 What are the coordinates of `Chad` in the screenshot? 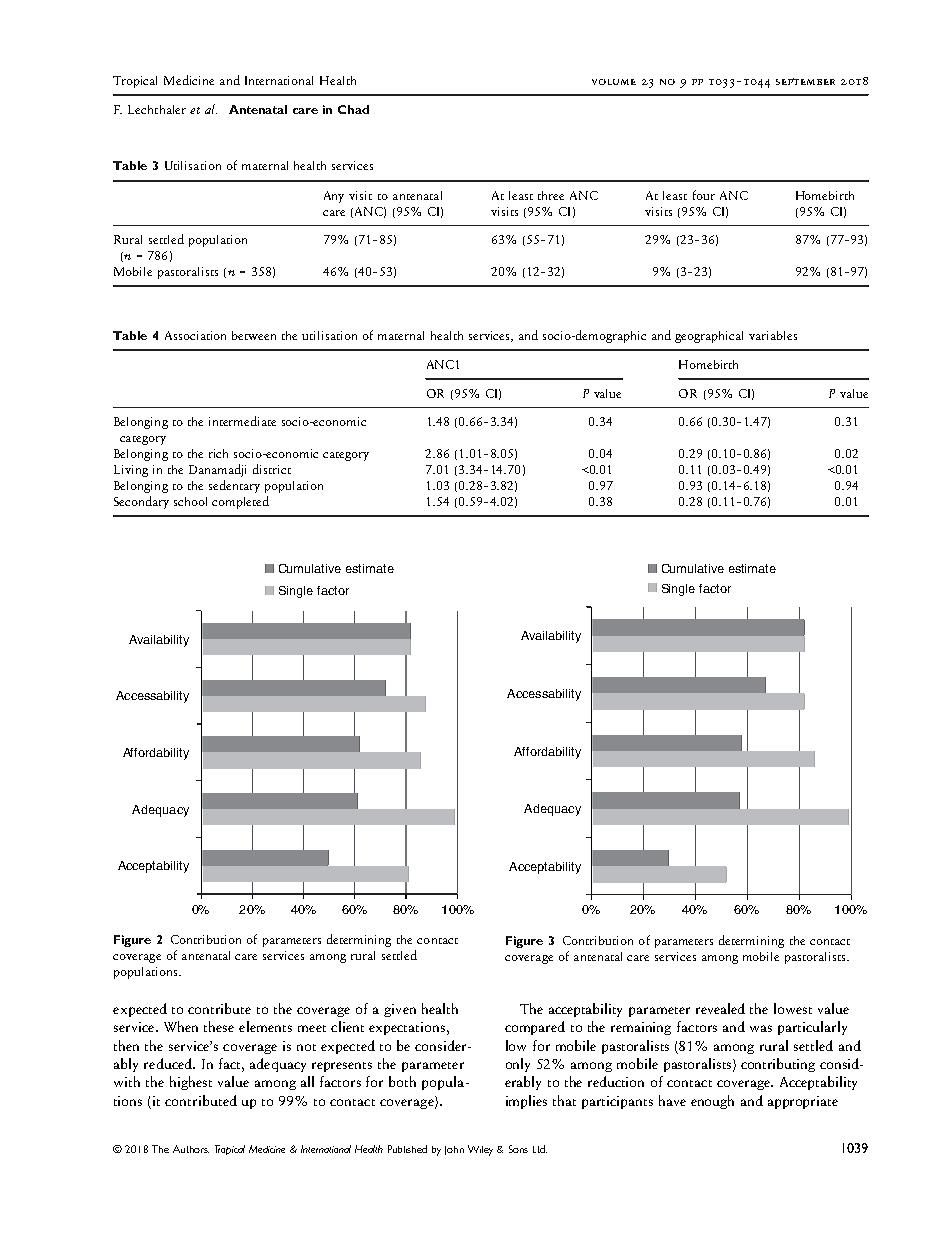 It's located at (353, 109).
